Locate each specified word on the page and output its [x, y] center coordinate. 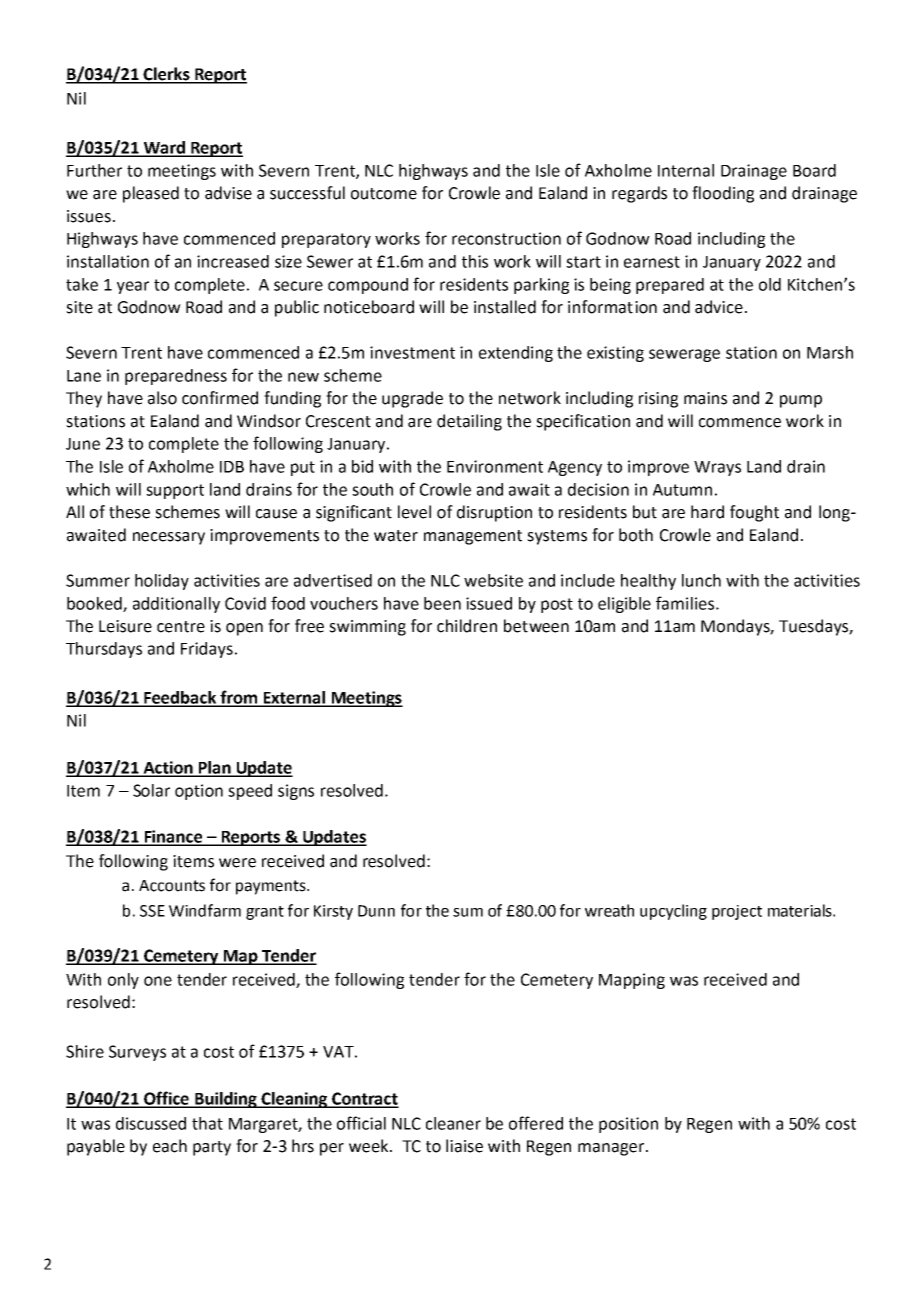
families [685, 603]
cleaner [453, 1123]
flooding [723, 194]
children [467, 626]
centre [181, 627]
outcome [384, 194]
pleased [151, 194]
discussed [151, 1123]
